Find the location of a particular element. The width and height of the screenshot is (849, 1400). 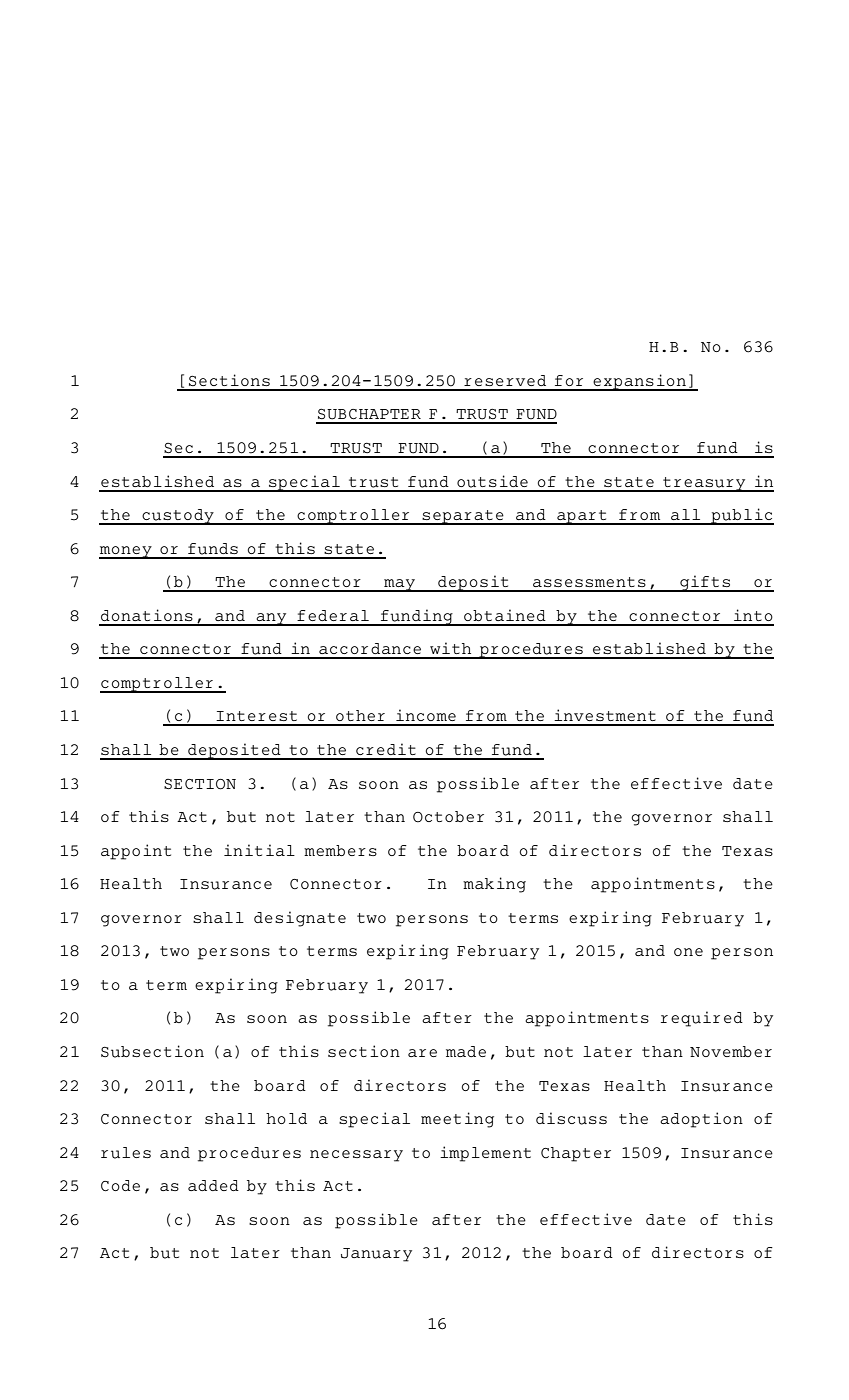

custody is located at coordinates (178, 517).
